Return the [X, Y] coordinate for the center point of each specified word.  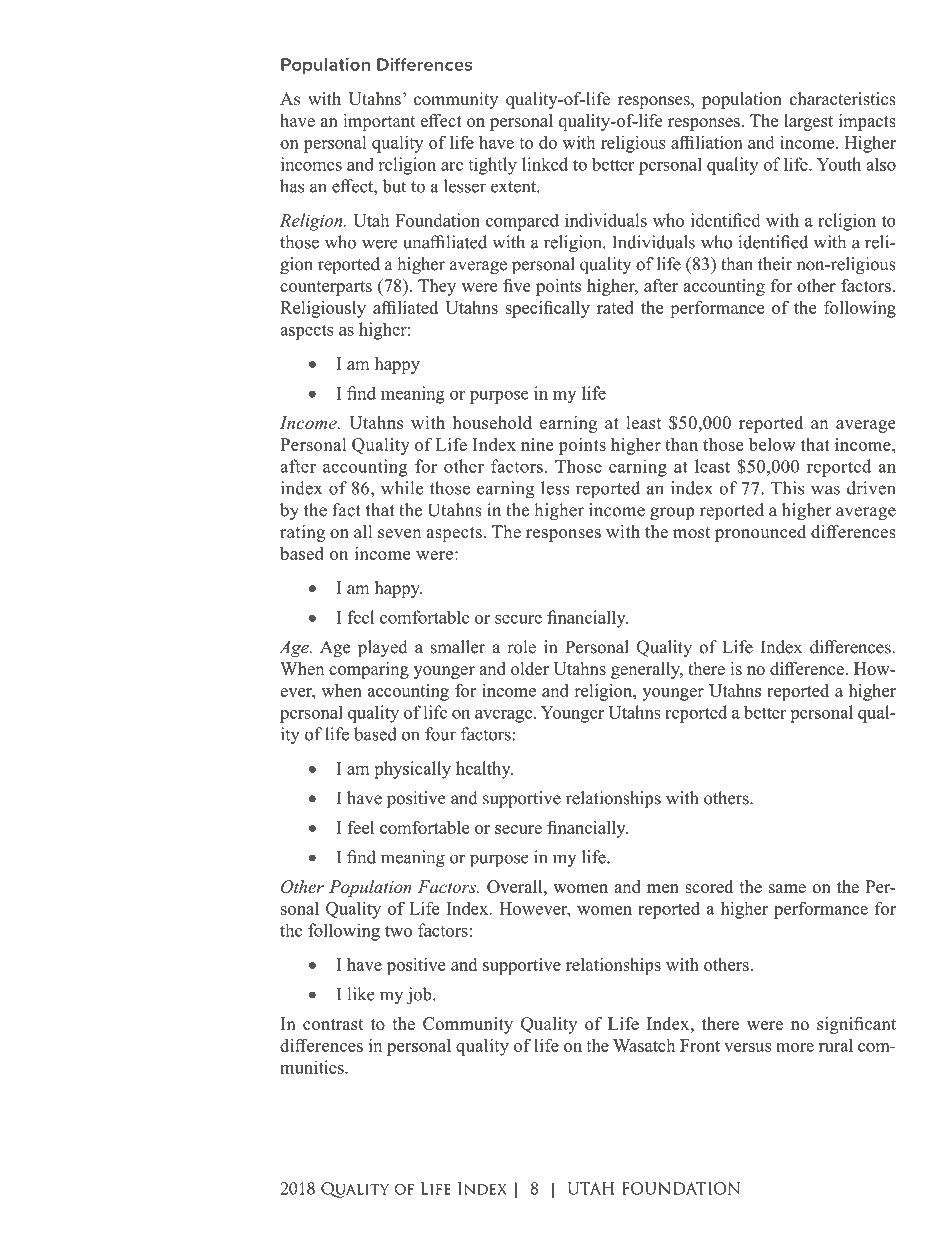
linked [545, 164]
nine [537, 444]
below [772, 444]
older [530, 668]
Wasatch [644, 1045]
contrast [333, 1024]
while [402, 488]
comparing [369, 670]
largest [808, 122]
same [787, 888]
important [379, 122]
